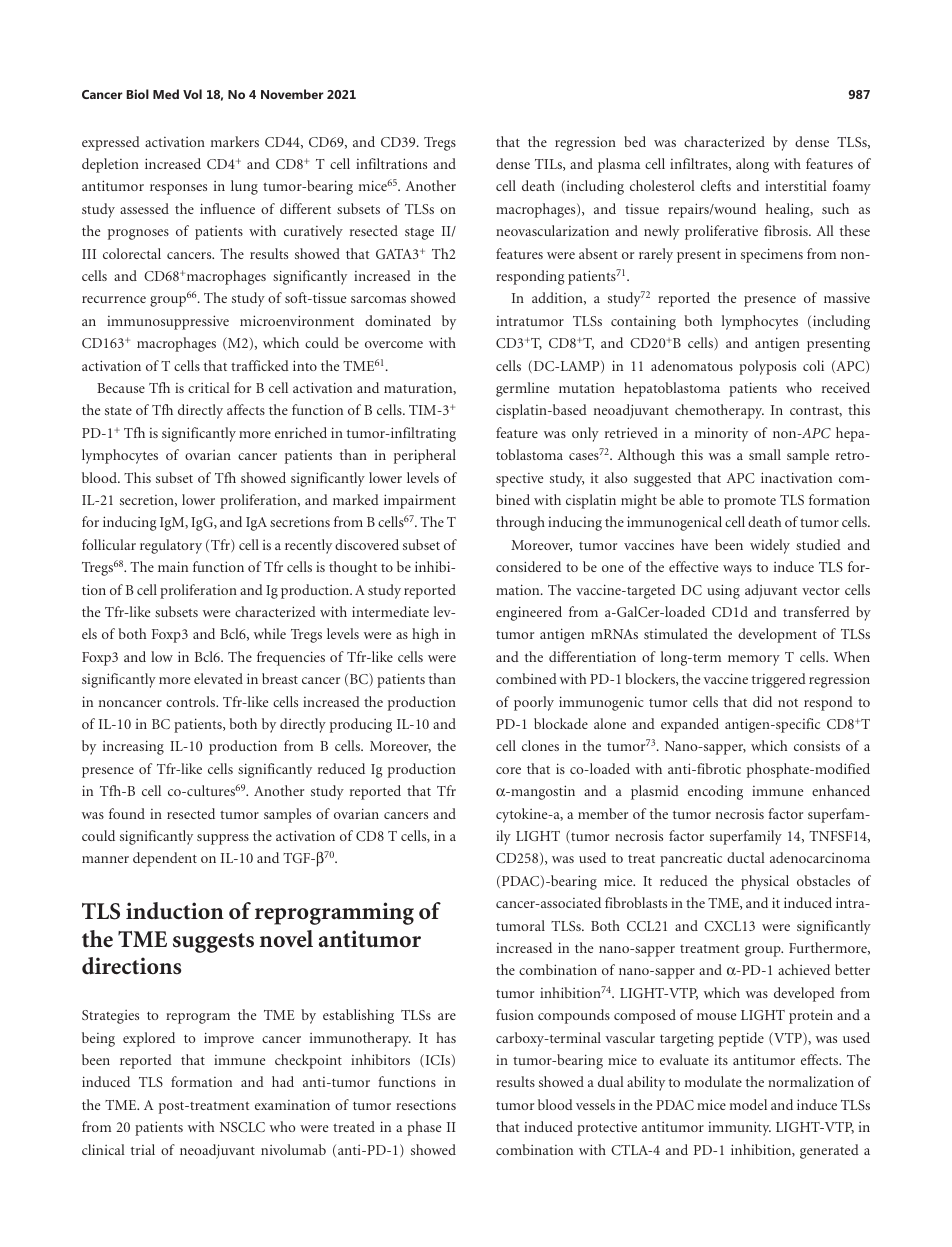 The height and width of the page is (1247, 952). Describe the element at coordinates (508, 770) in the page. I see `core` at that location.
